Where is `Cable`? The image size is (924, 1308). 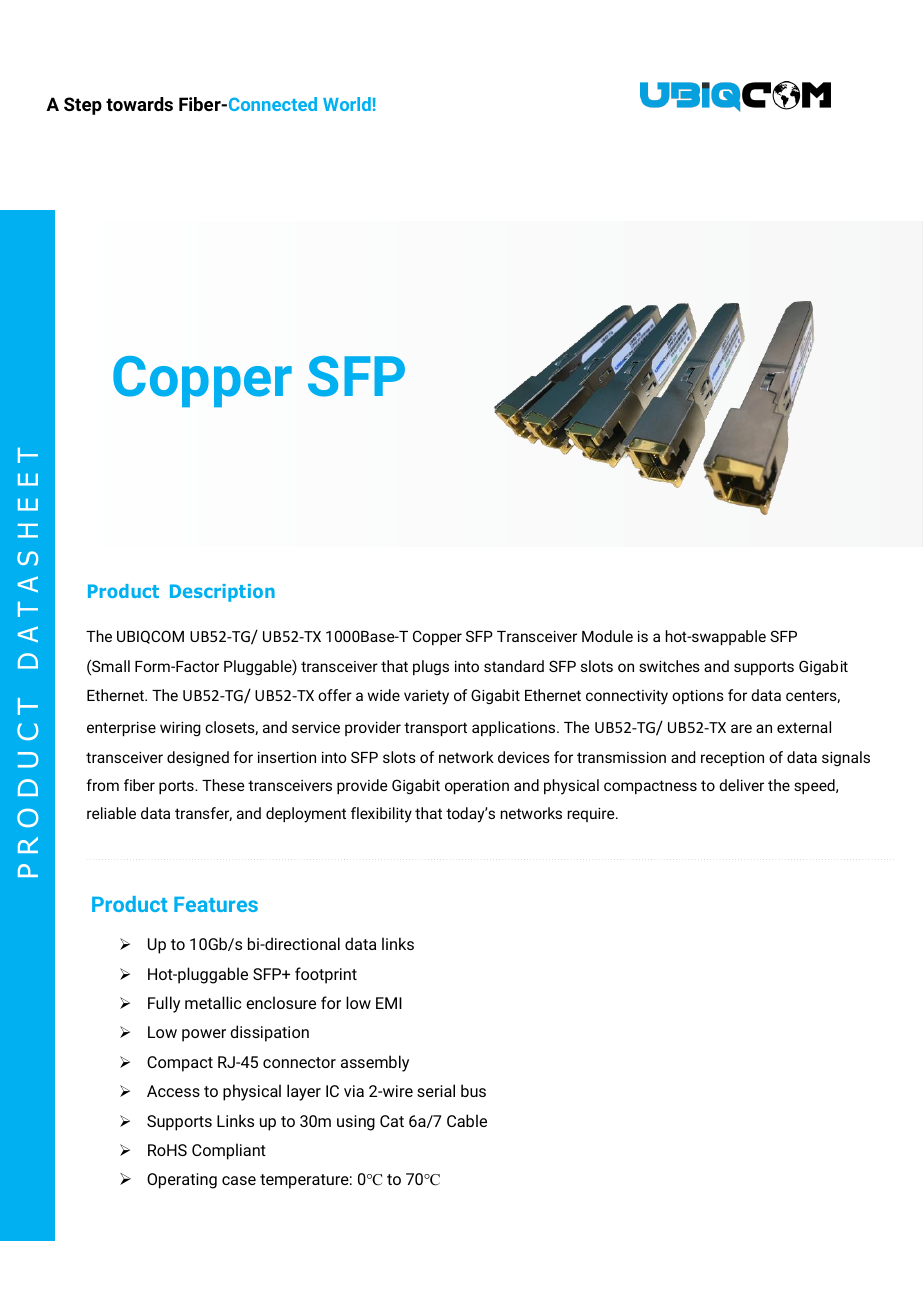
Cable is located at coordinates (467, 1120).
